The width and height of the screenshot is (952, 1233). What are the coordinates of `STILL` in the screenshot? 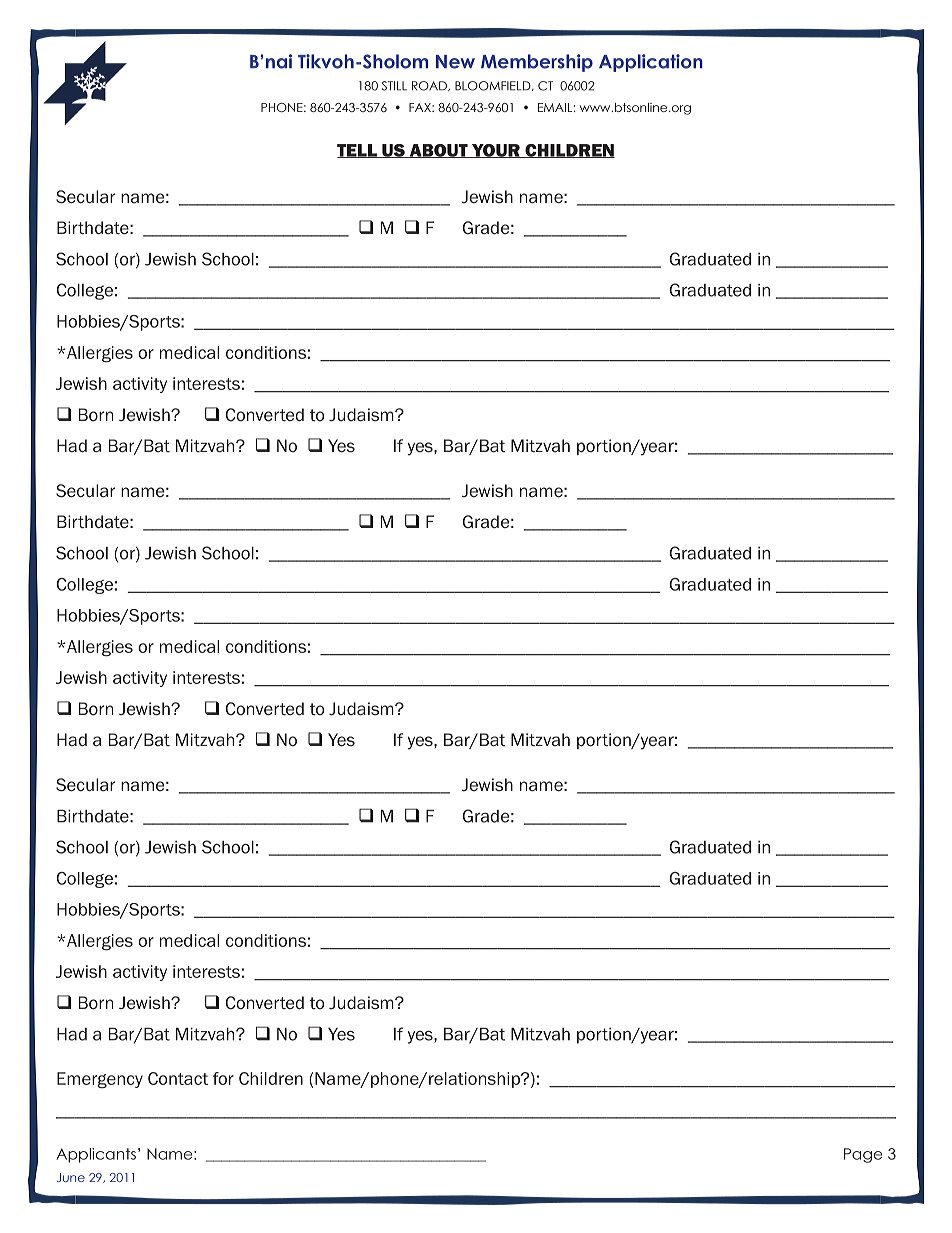 It's located at (394, 86).
